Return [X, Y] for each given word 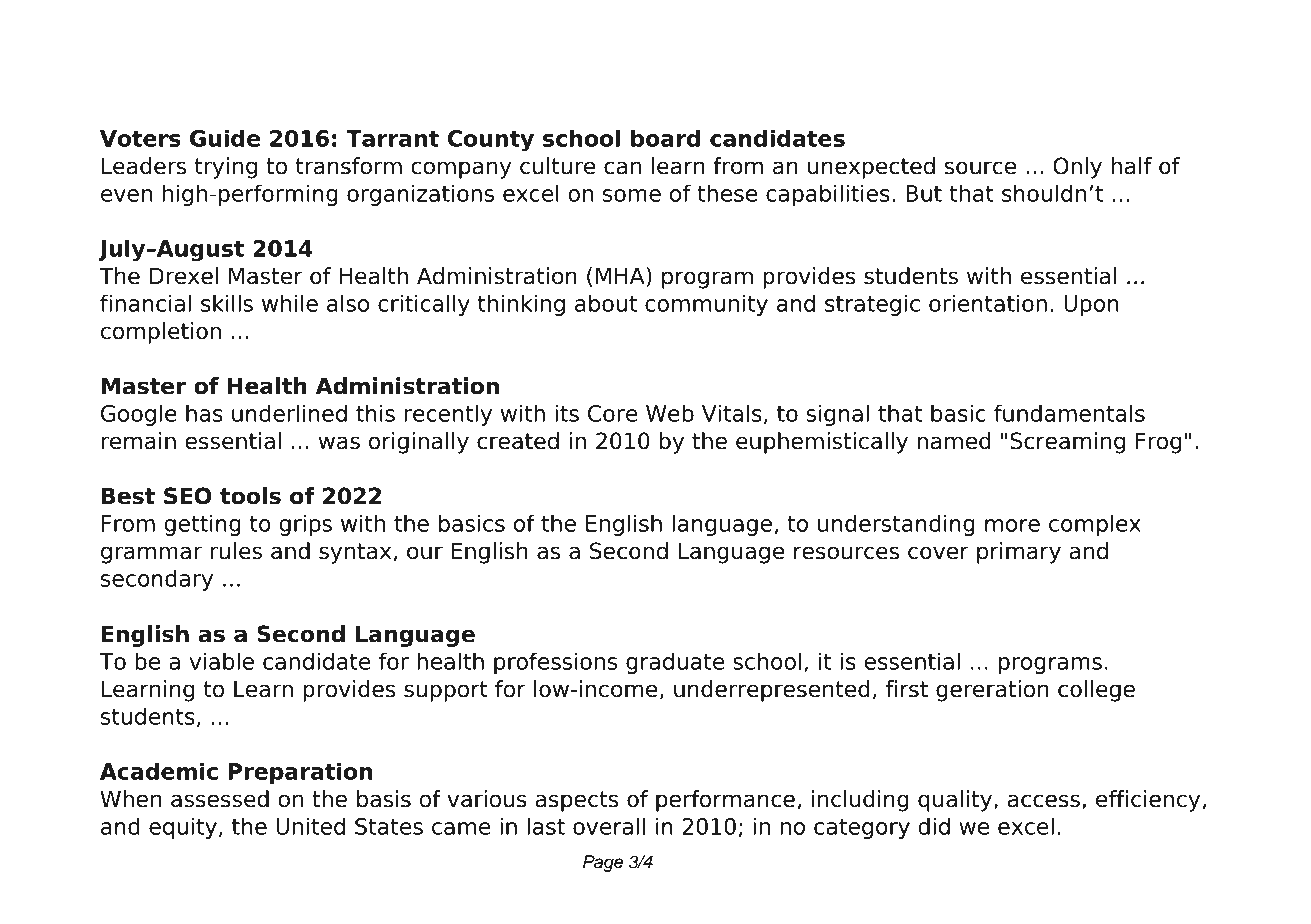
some [632, 195]
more [1012, 525]
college [1096, 691]
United [310, 826]
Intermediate [1041, 89]
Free [282, 51]
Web [670, 413]
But [924, 193]
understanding [896, 525]
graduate [675, 663]
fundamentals [1069, 413]
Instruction [603, 89]
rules [236, 551]
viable [221, 661]
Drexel [184, 276]
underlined [289, 413]
